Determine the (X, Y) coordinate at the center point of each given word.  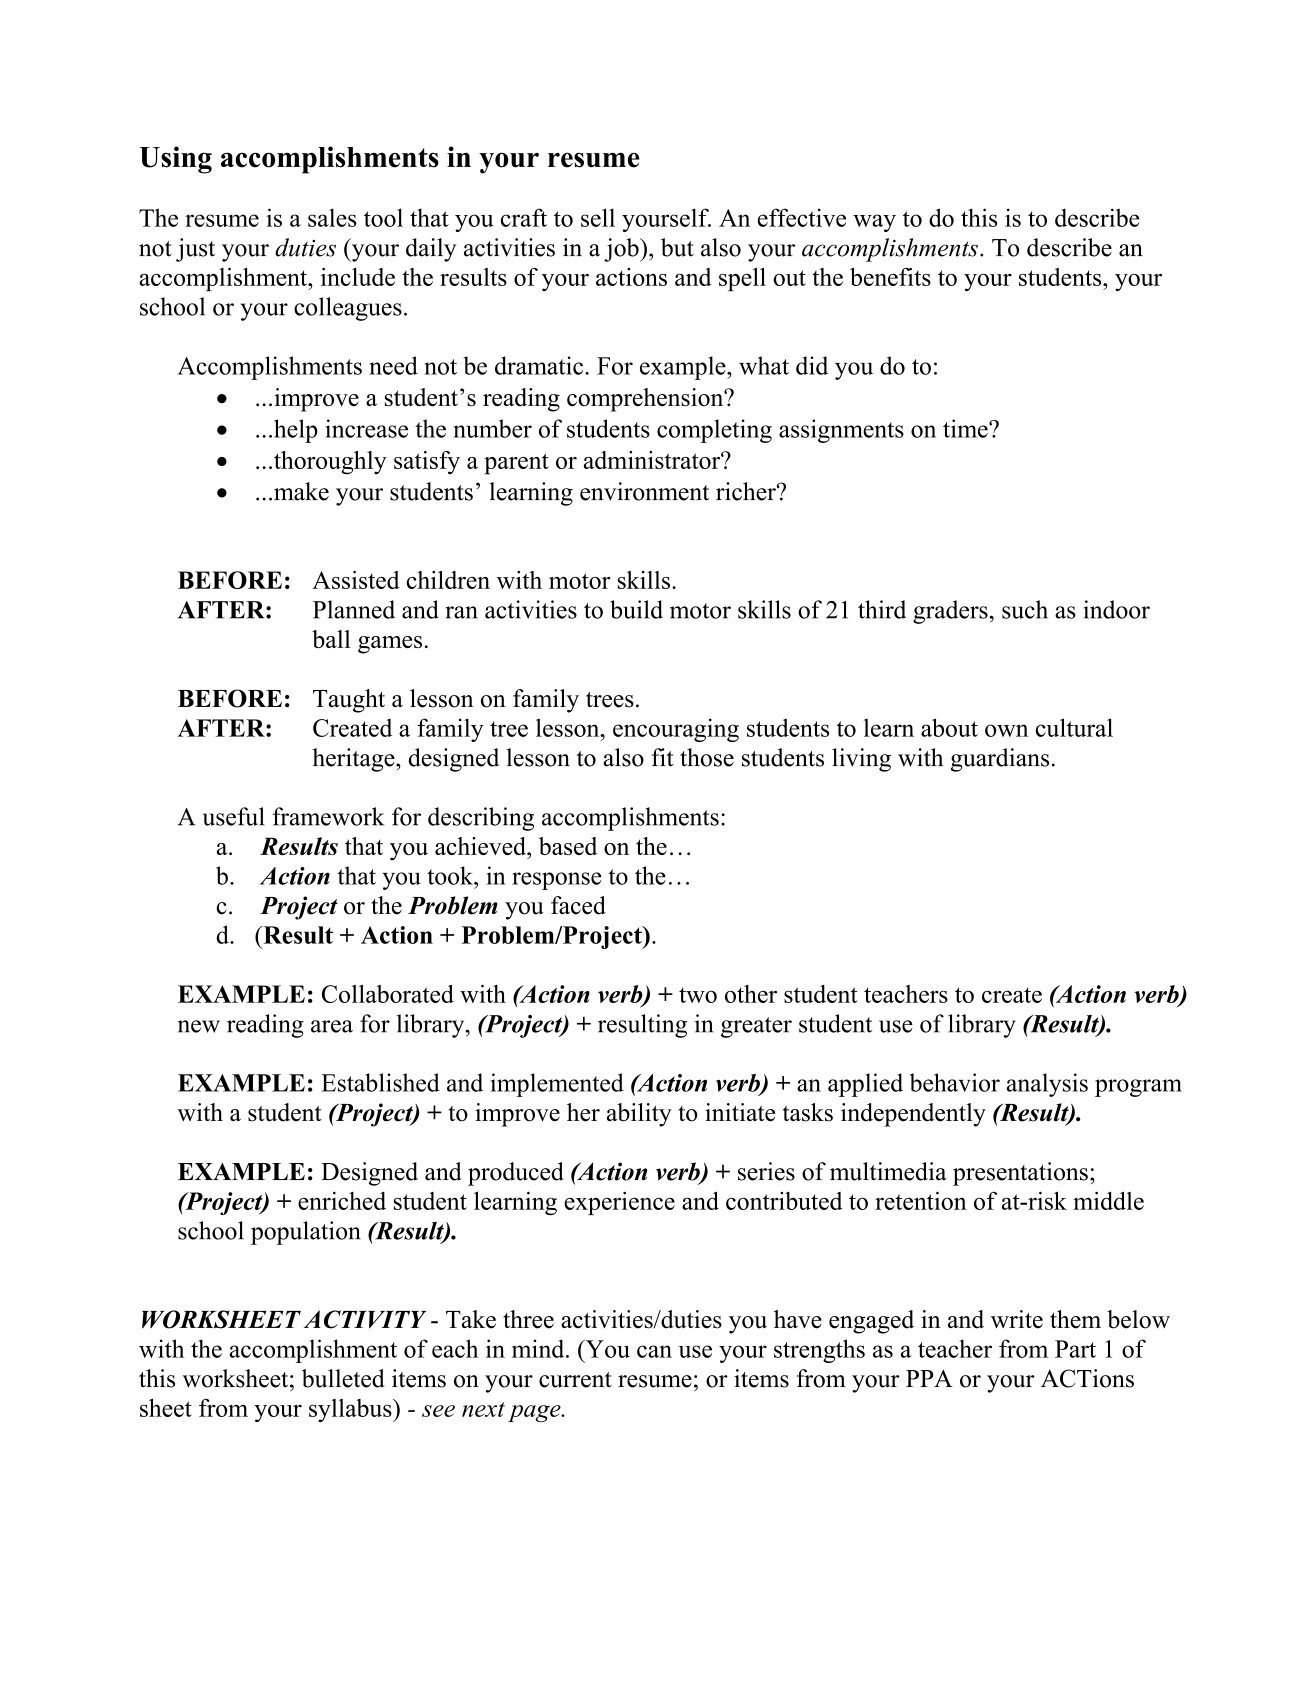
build (636, 609)
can (654, 1351)
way (874, 223)
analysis (1047, 1085)
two (698, 995)
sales (332, 217)
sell (598, 217)
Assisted (356, 580)
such (1025, 609)
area (332, 1026)
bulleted (343, 1378)
